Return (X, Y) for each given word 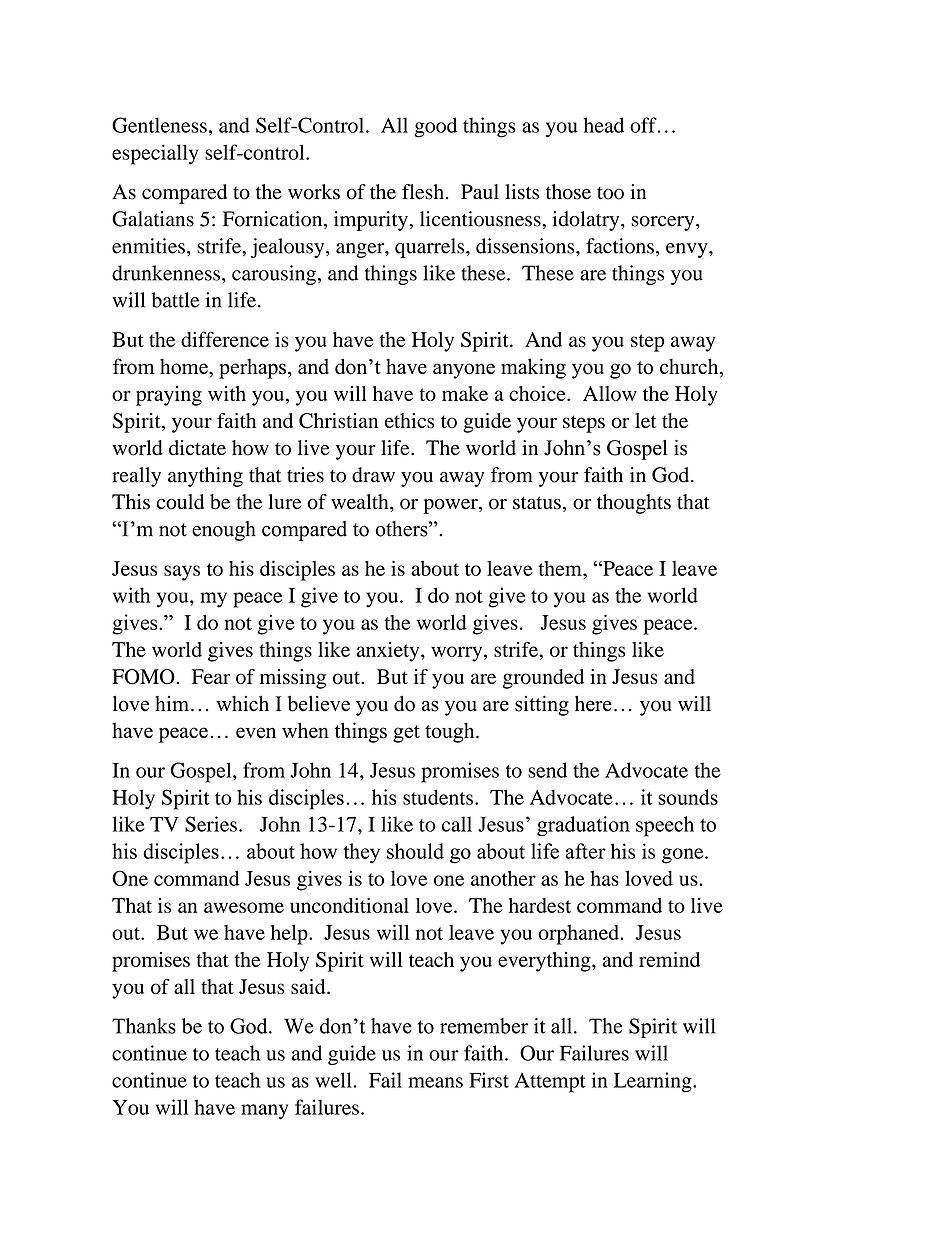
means (435, 1082)
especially (155, 154)
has (604, 878)
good (435, 127)
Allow (610, 393)
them (561, 568)
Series (211, 824)
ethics (409, 420)
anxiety (389, 652)
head (603, 125)
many (264, 1112)
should (415, 851)
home (185, 366)
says (182, 573)
